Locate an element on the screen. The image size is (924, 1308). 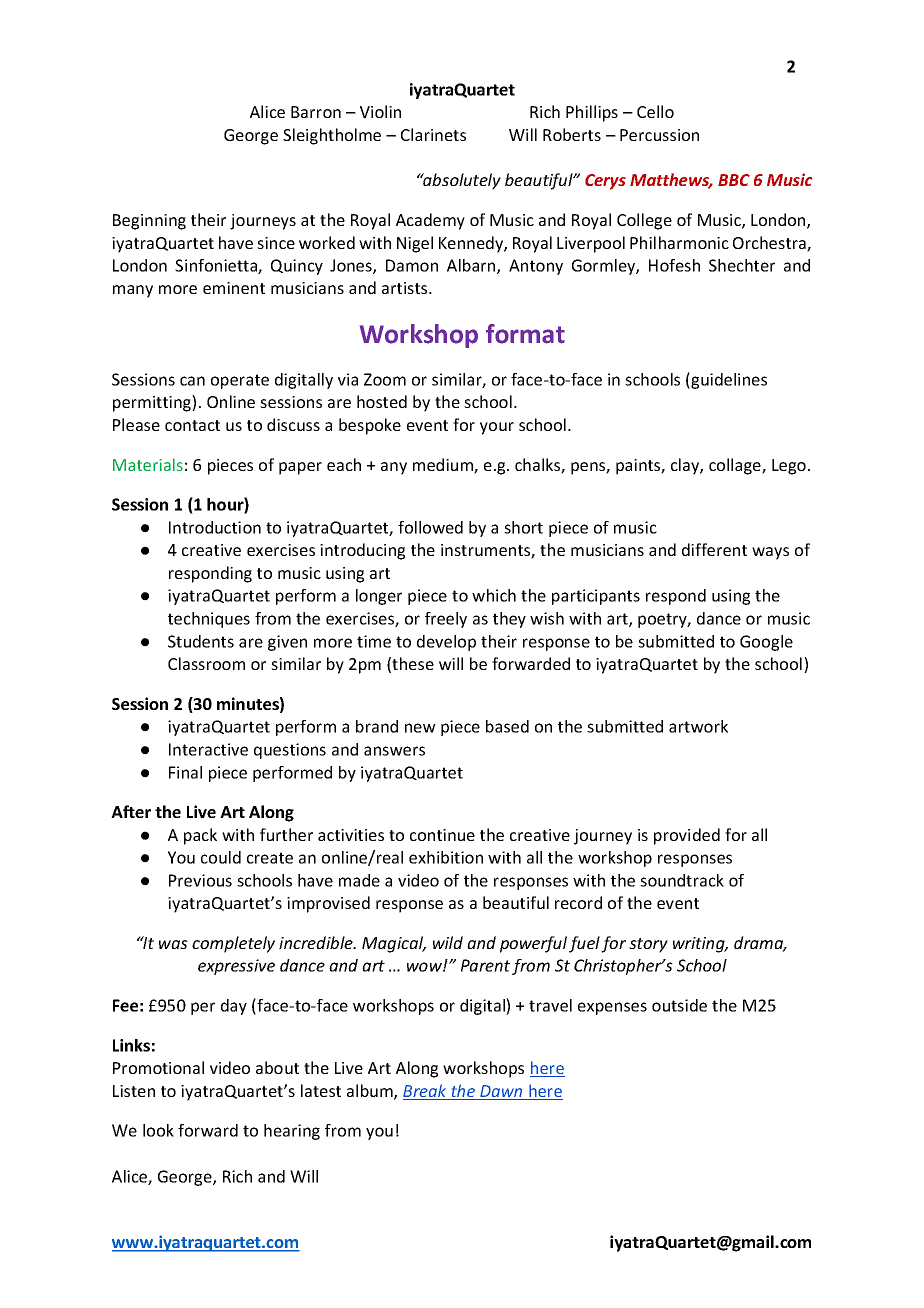
Percussion is located at coordinates (659, 135).
